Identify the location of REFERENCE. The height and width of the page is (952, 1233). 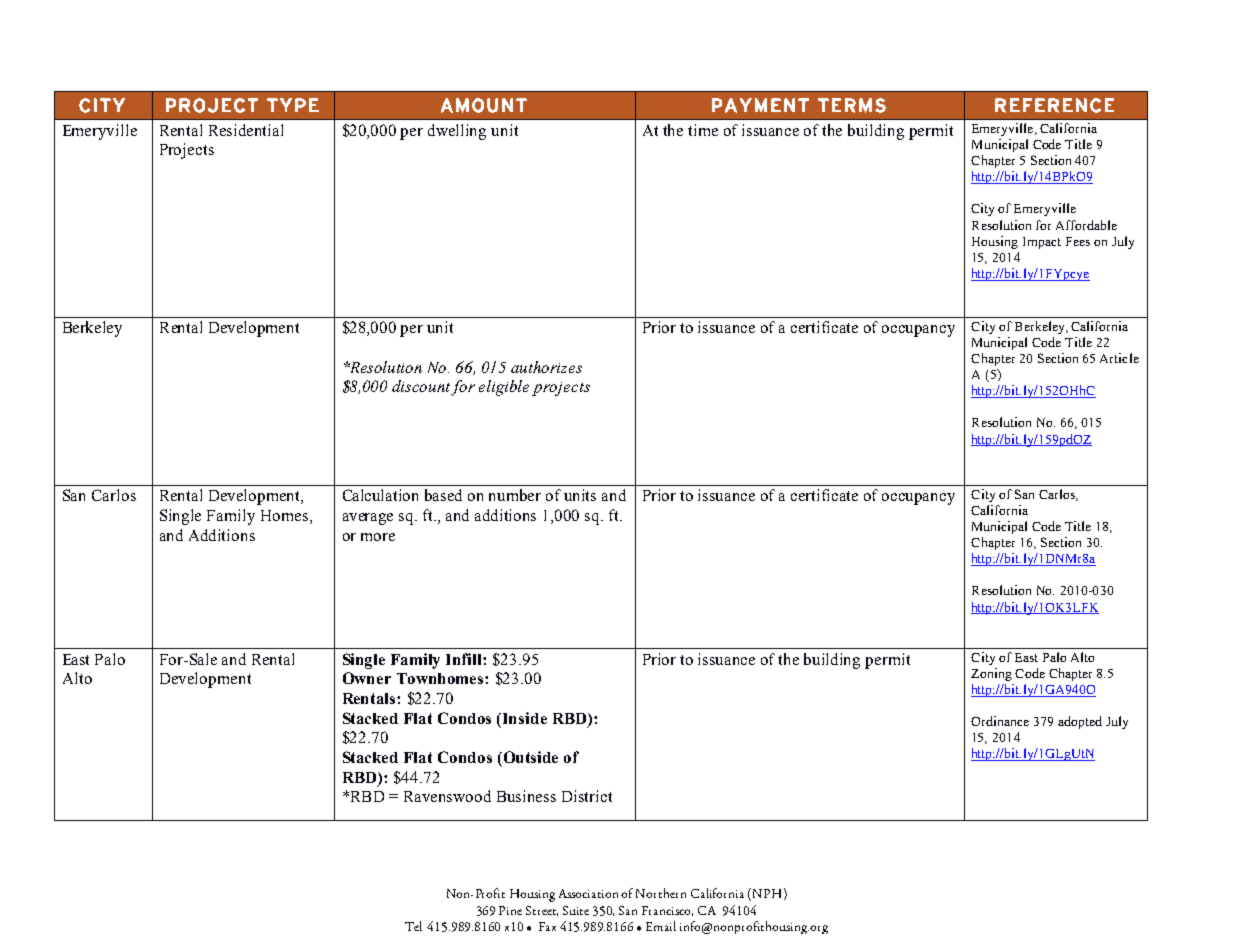
(1054, 105).
